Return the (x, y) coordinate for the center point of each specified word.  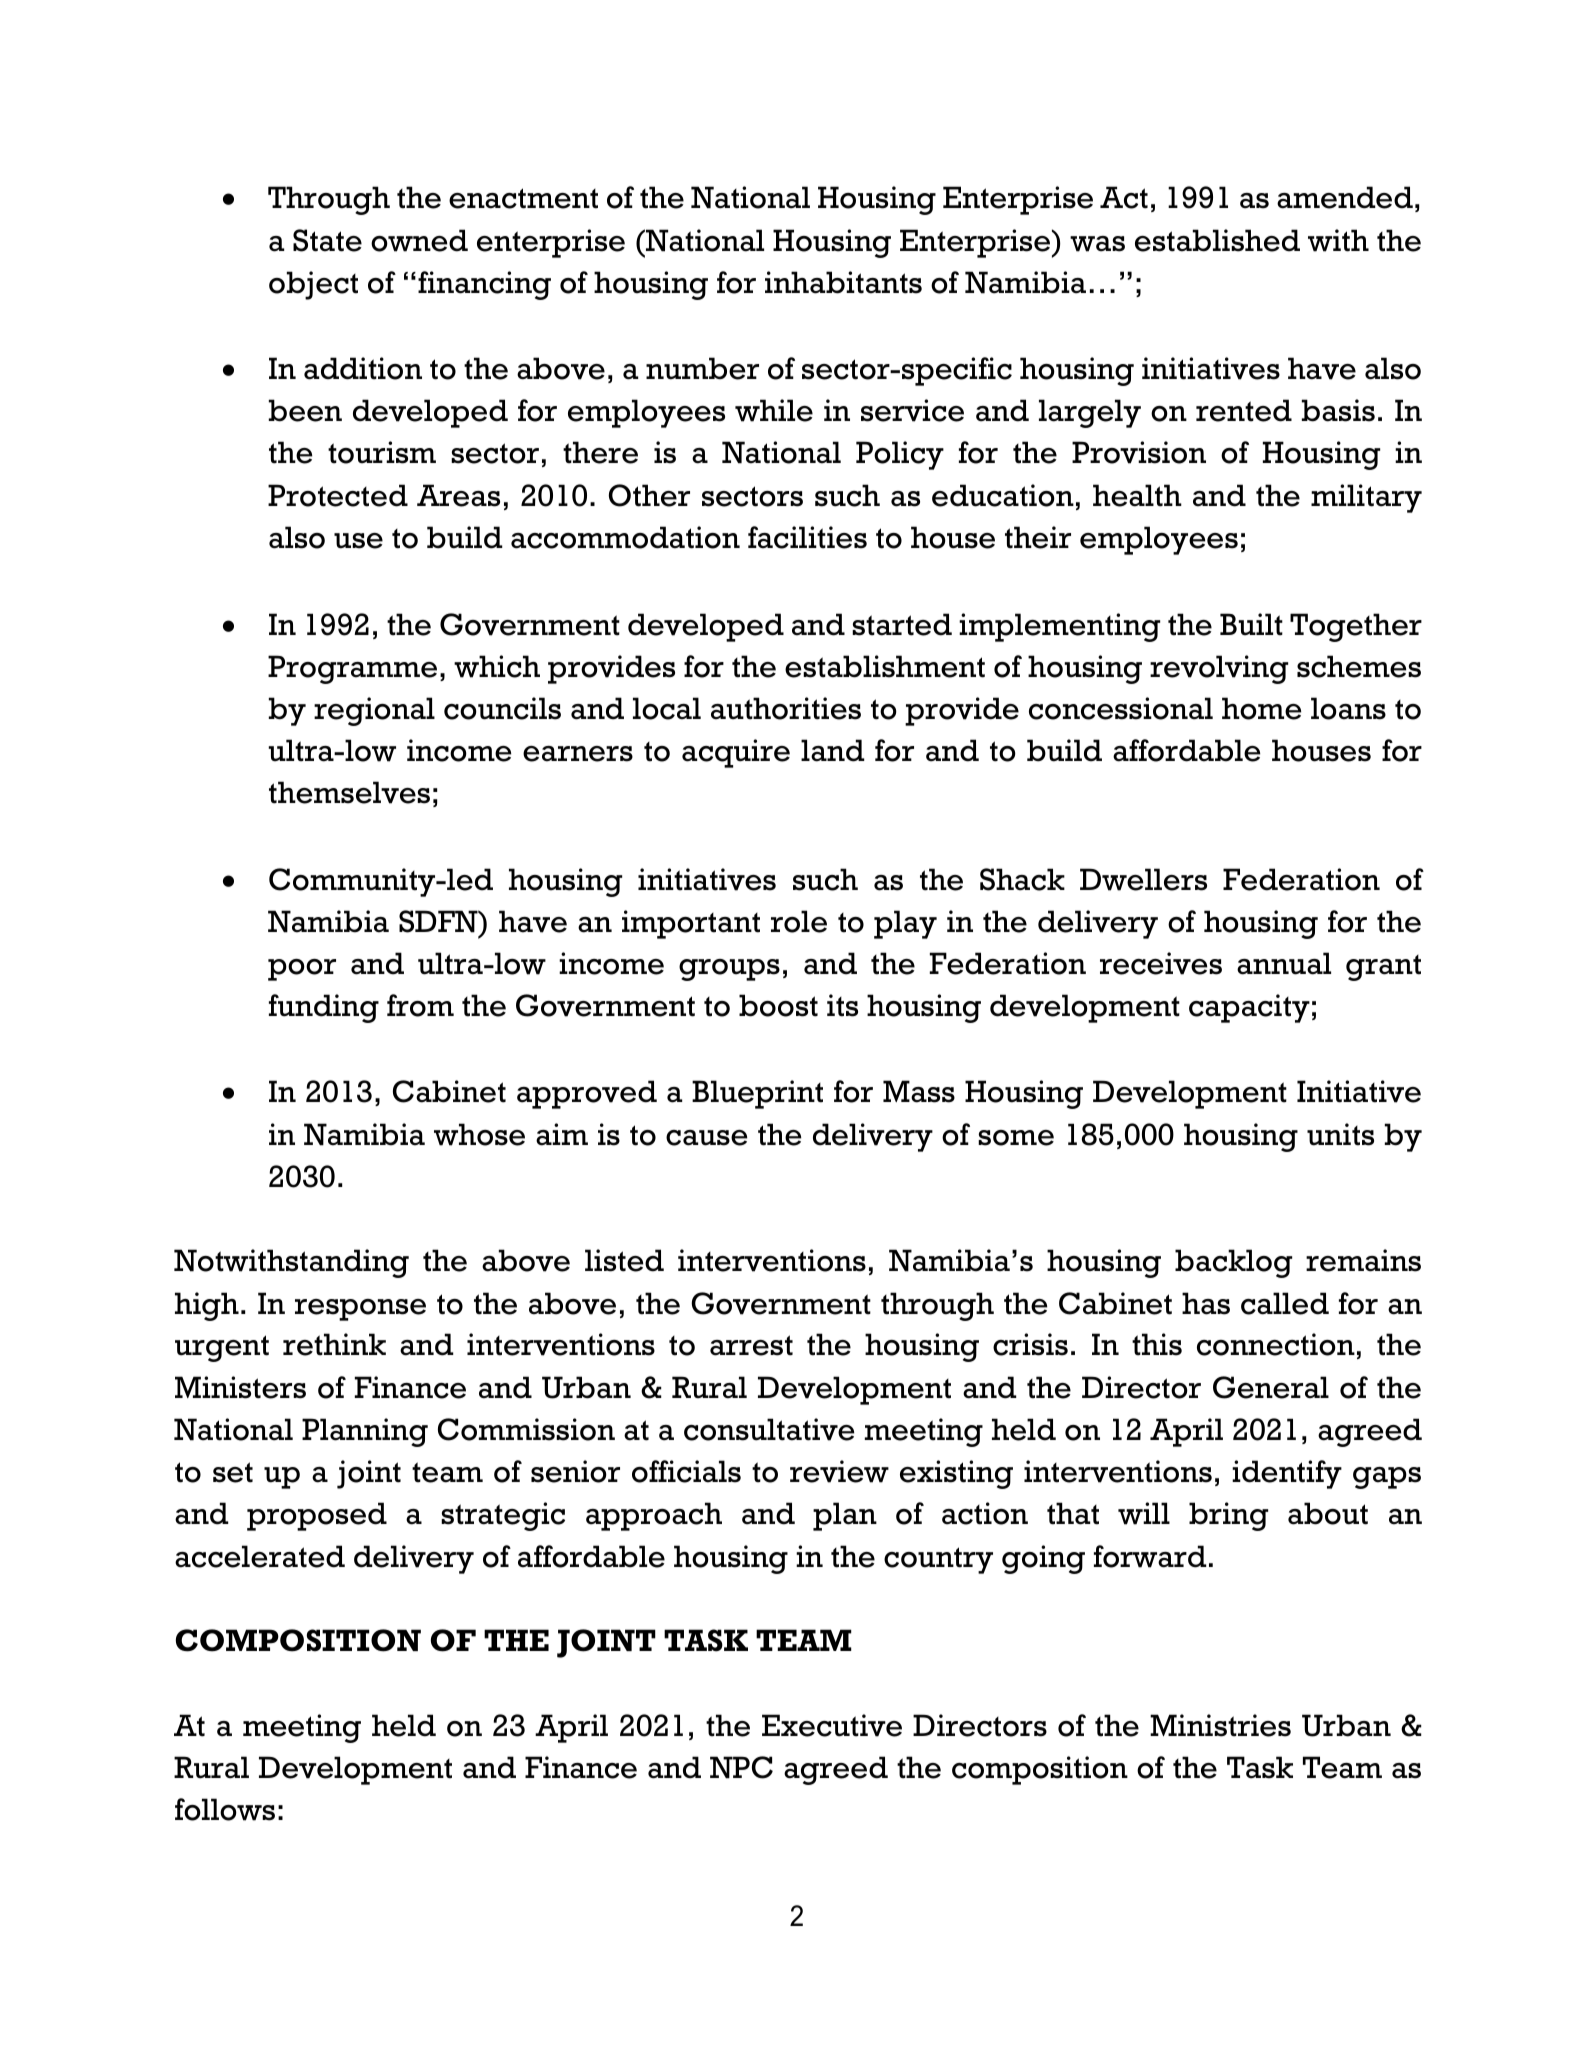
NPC (741, 1767)
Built (1251, 624)
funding (324, 1008)
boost (778, 1005)
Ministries (1220, 1725)
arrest (751, 1345)
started (902, 624)
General (1271, 1387)
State (327, 240)
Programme (352, 669)
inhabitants (843, 282)
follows (225, 1809)
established (1217, 240)
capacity (1249, 1008)
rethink (334, 1344)
